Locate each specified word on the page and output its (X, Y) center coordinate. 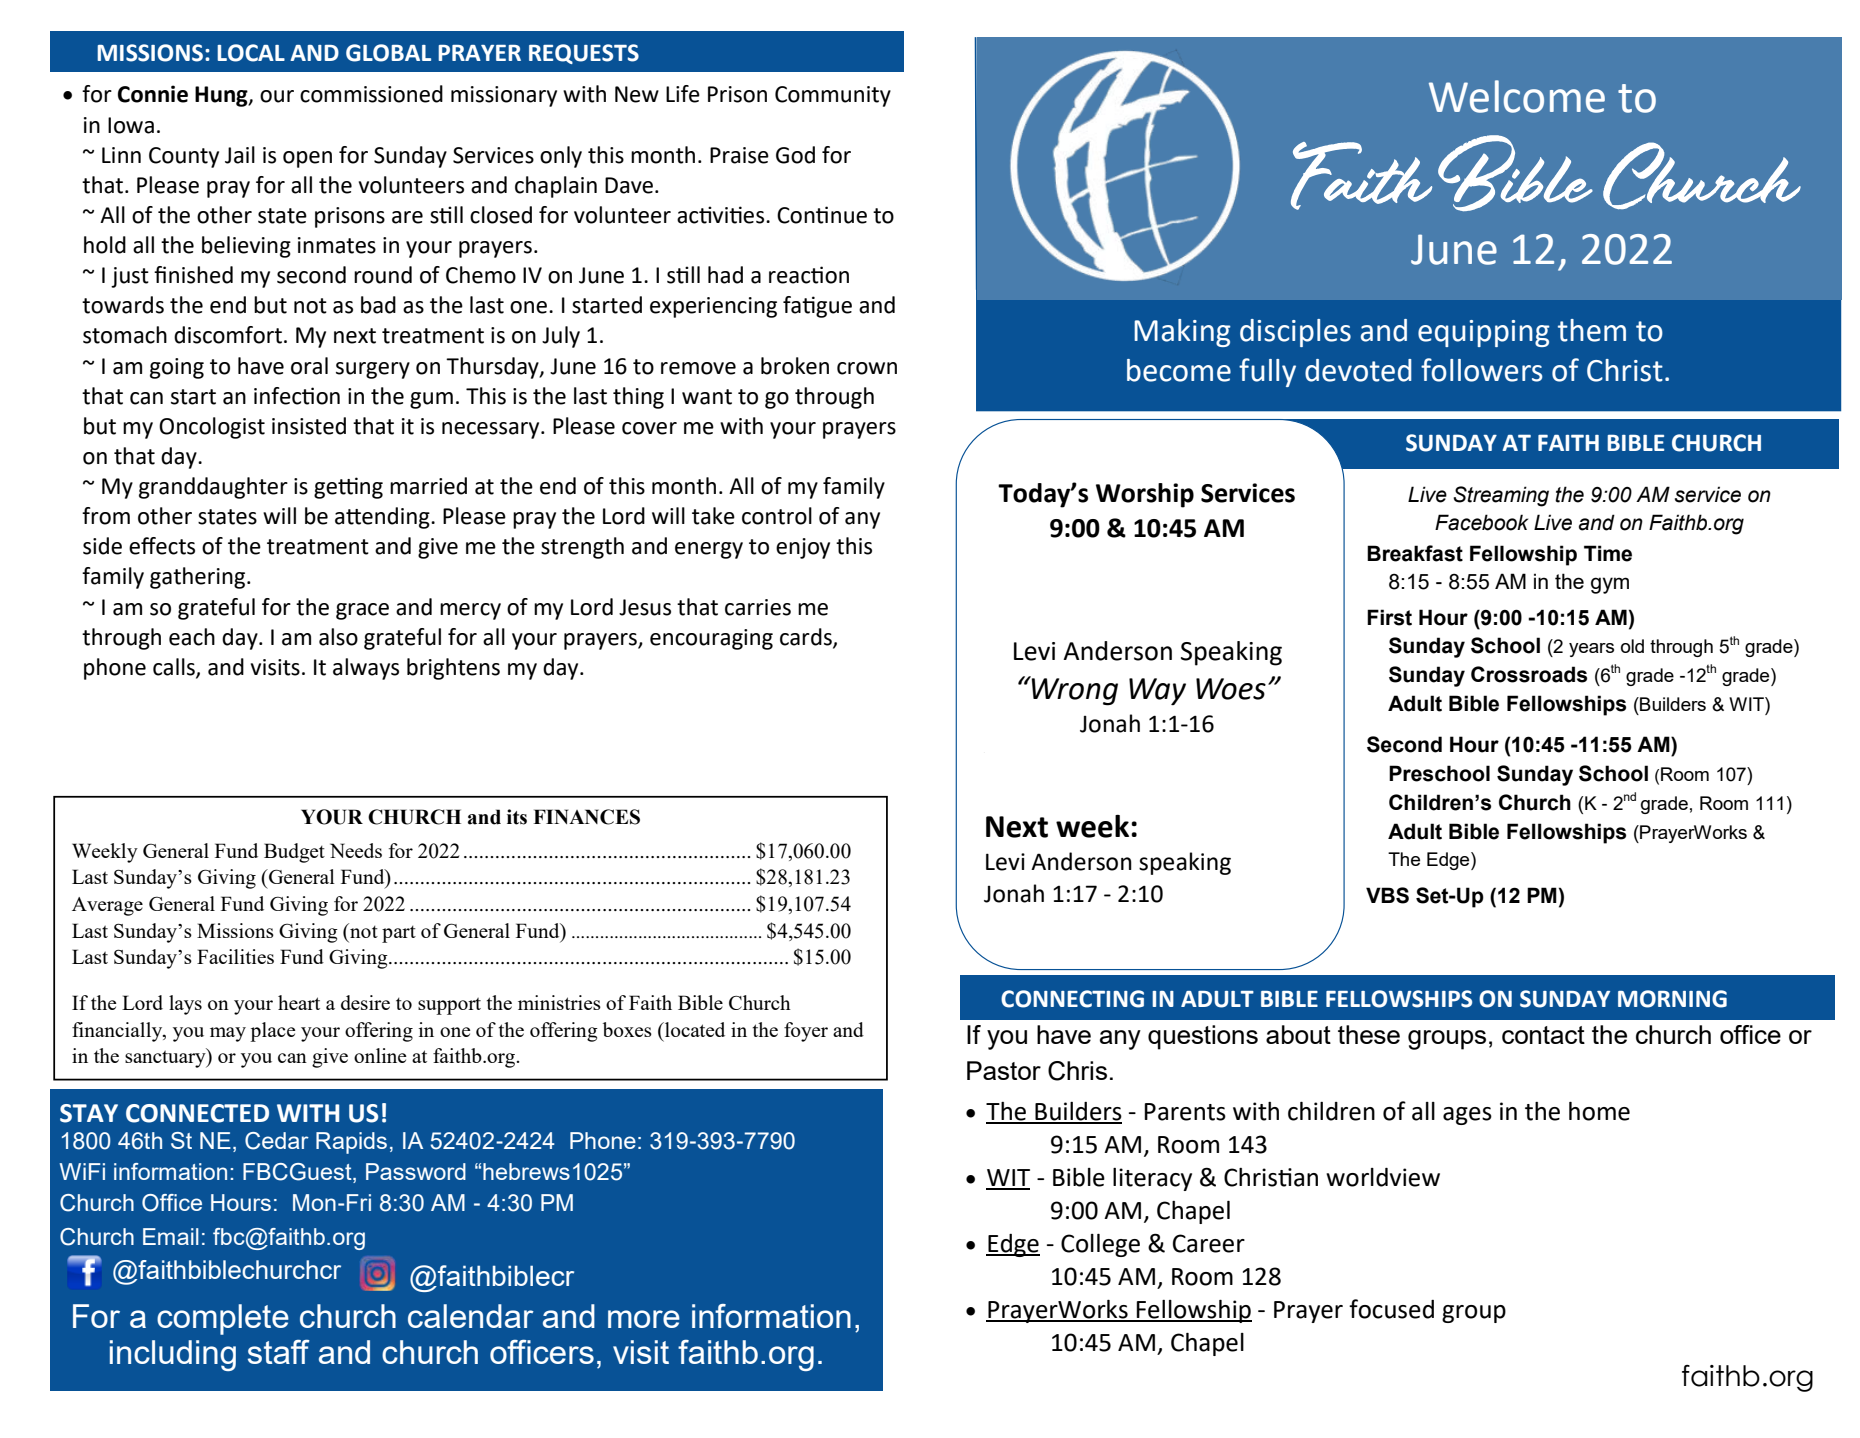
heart (299, 1002)
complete (223, 1319)
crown (867, 368)
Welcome (1517, 96)
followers (1482, 370)
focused (1391, 1309)
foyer (806, 1032)
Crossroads (1529, 674)
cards (807, 637)
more (644, 1319)
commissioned (371, 94)
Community (833, 96)
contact (1543, 1035)
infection (297, 396)
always (366, 669)
